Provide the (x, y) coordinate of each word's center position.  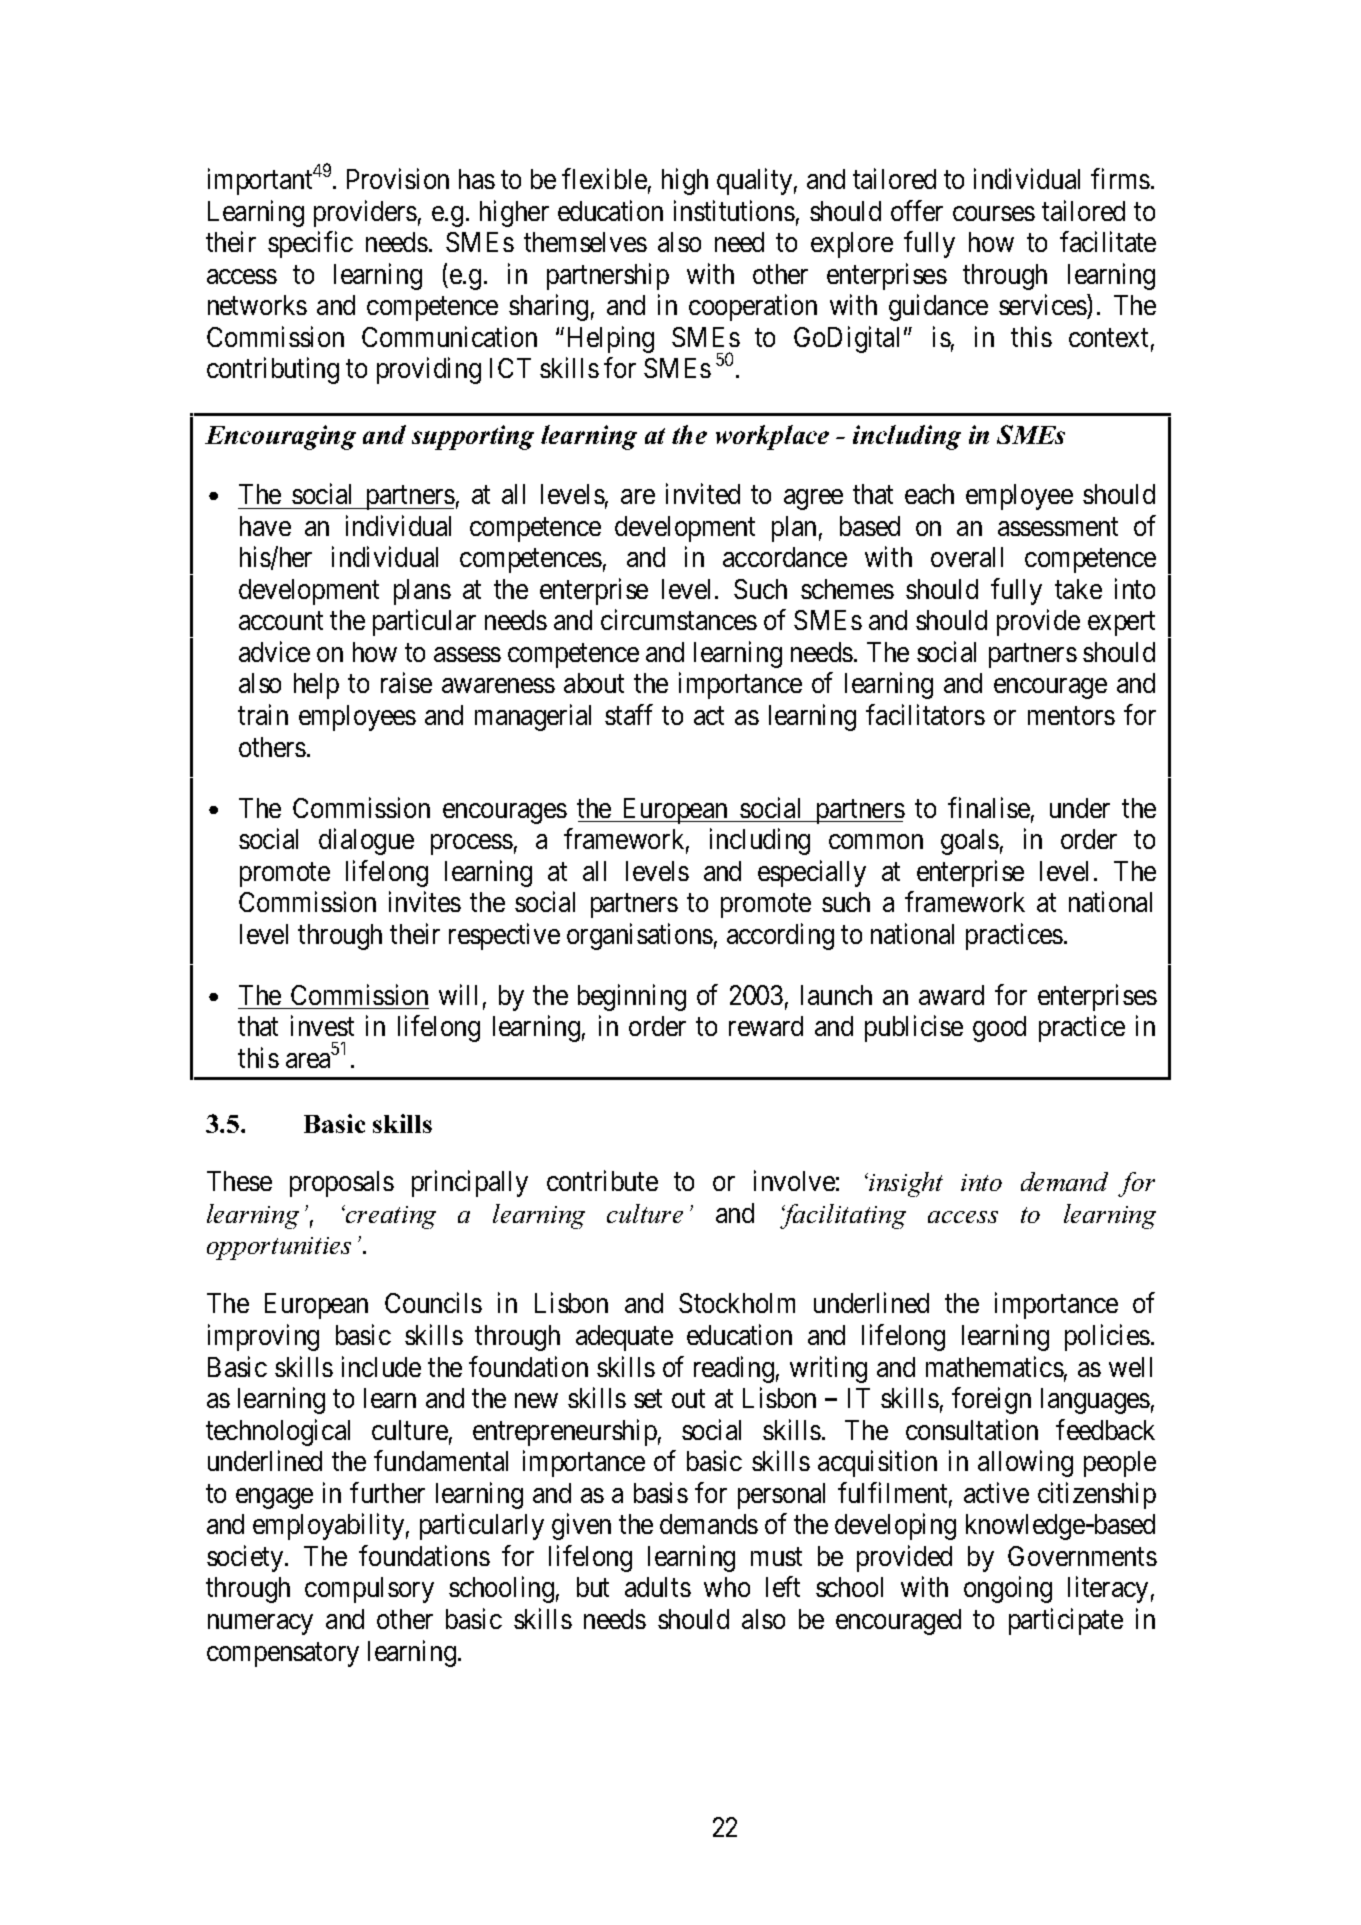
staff (629, 714)
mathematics (995, 1366)
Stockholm (737, 1303)
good (999, 1029)
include (381, 1366)
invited (703, 494)
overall (967, 557)
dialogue (366, 841)
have (265, 526)
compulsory (369, 1590)
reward (766, 1026)
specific (310, 245)
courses (994, 213)
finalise (989, 807)
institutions (734, 210)
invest (322, 1025)
